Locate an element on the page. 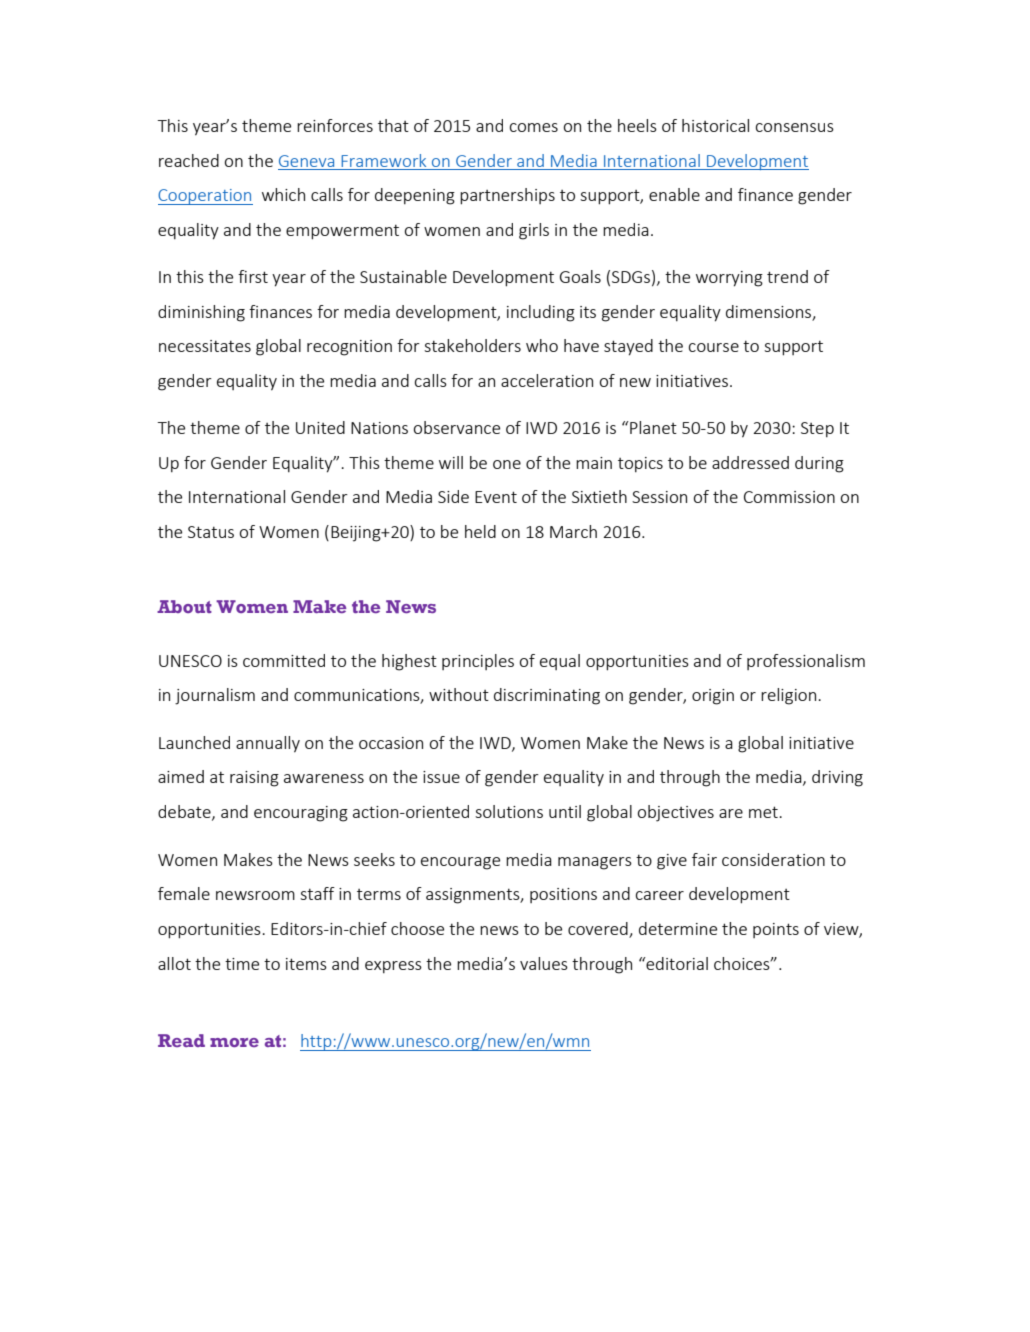  points is located at coordinates (776, 930).
